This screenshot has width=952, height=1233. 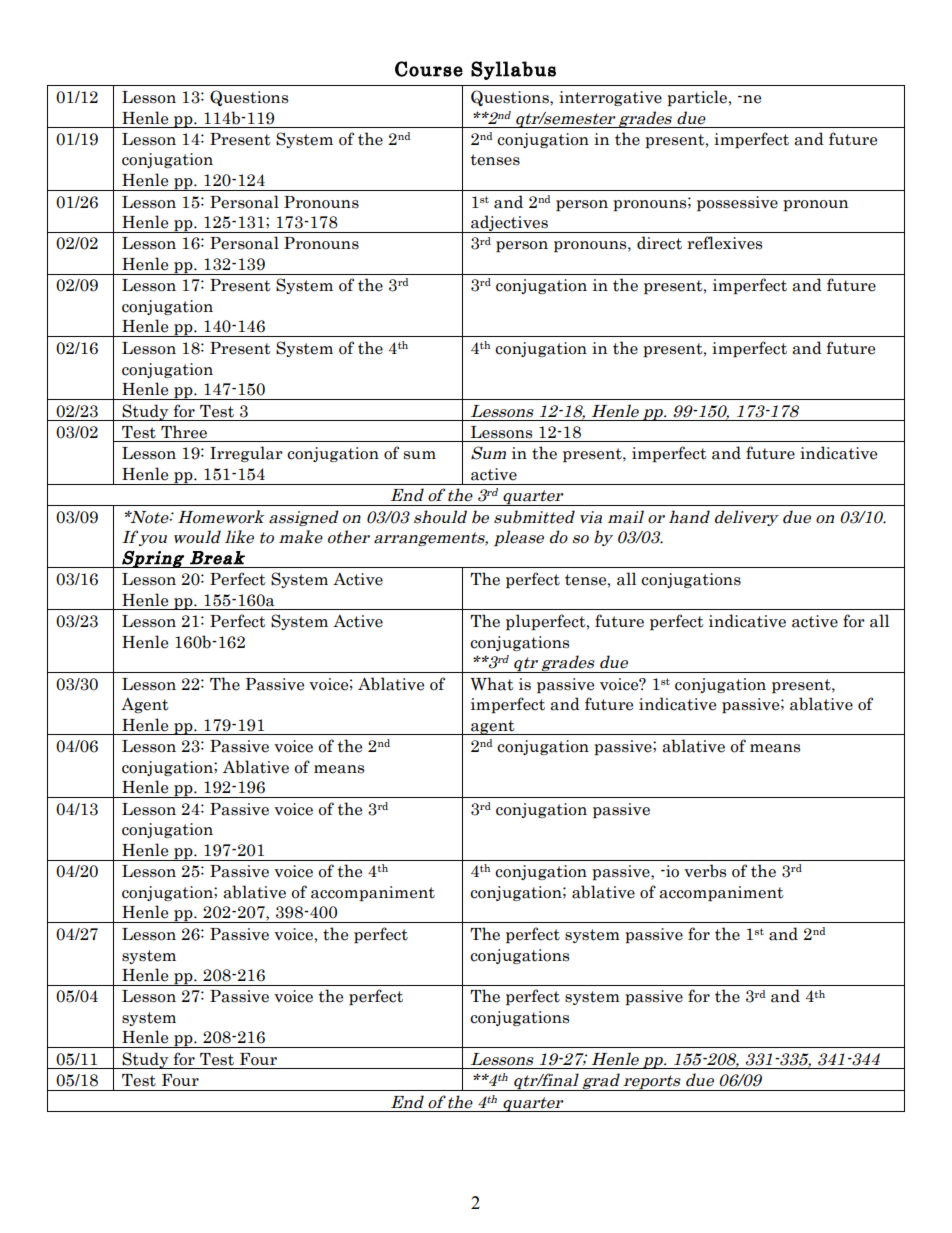 I want to click on verbs, so click(x=705, y=871).
